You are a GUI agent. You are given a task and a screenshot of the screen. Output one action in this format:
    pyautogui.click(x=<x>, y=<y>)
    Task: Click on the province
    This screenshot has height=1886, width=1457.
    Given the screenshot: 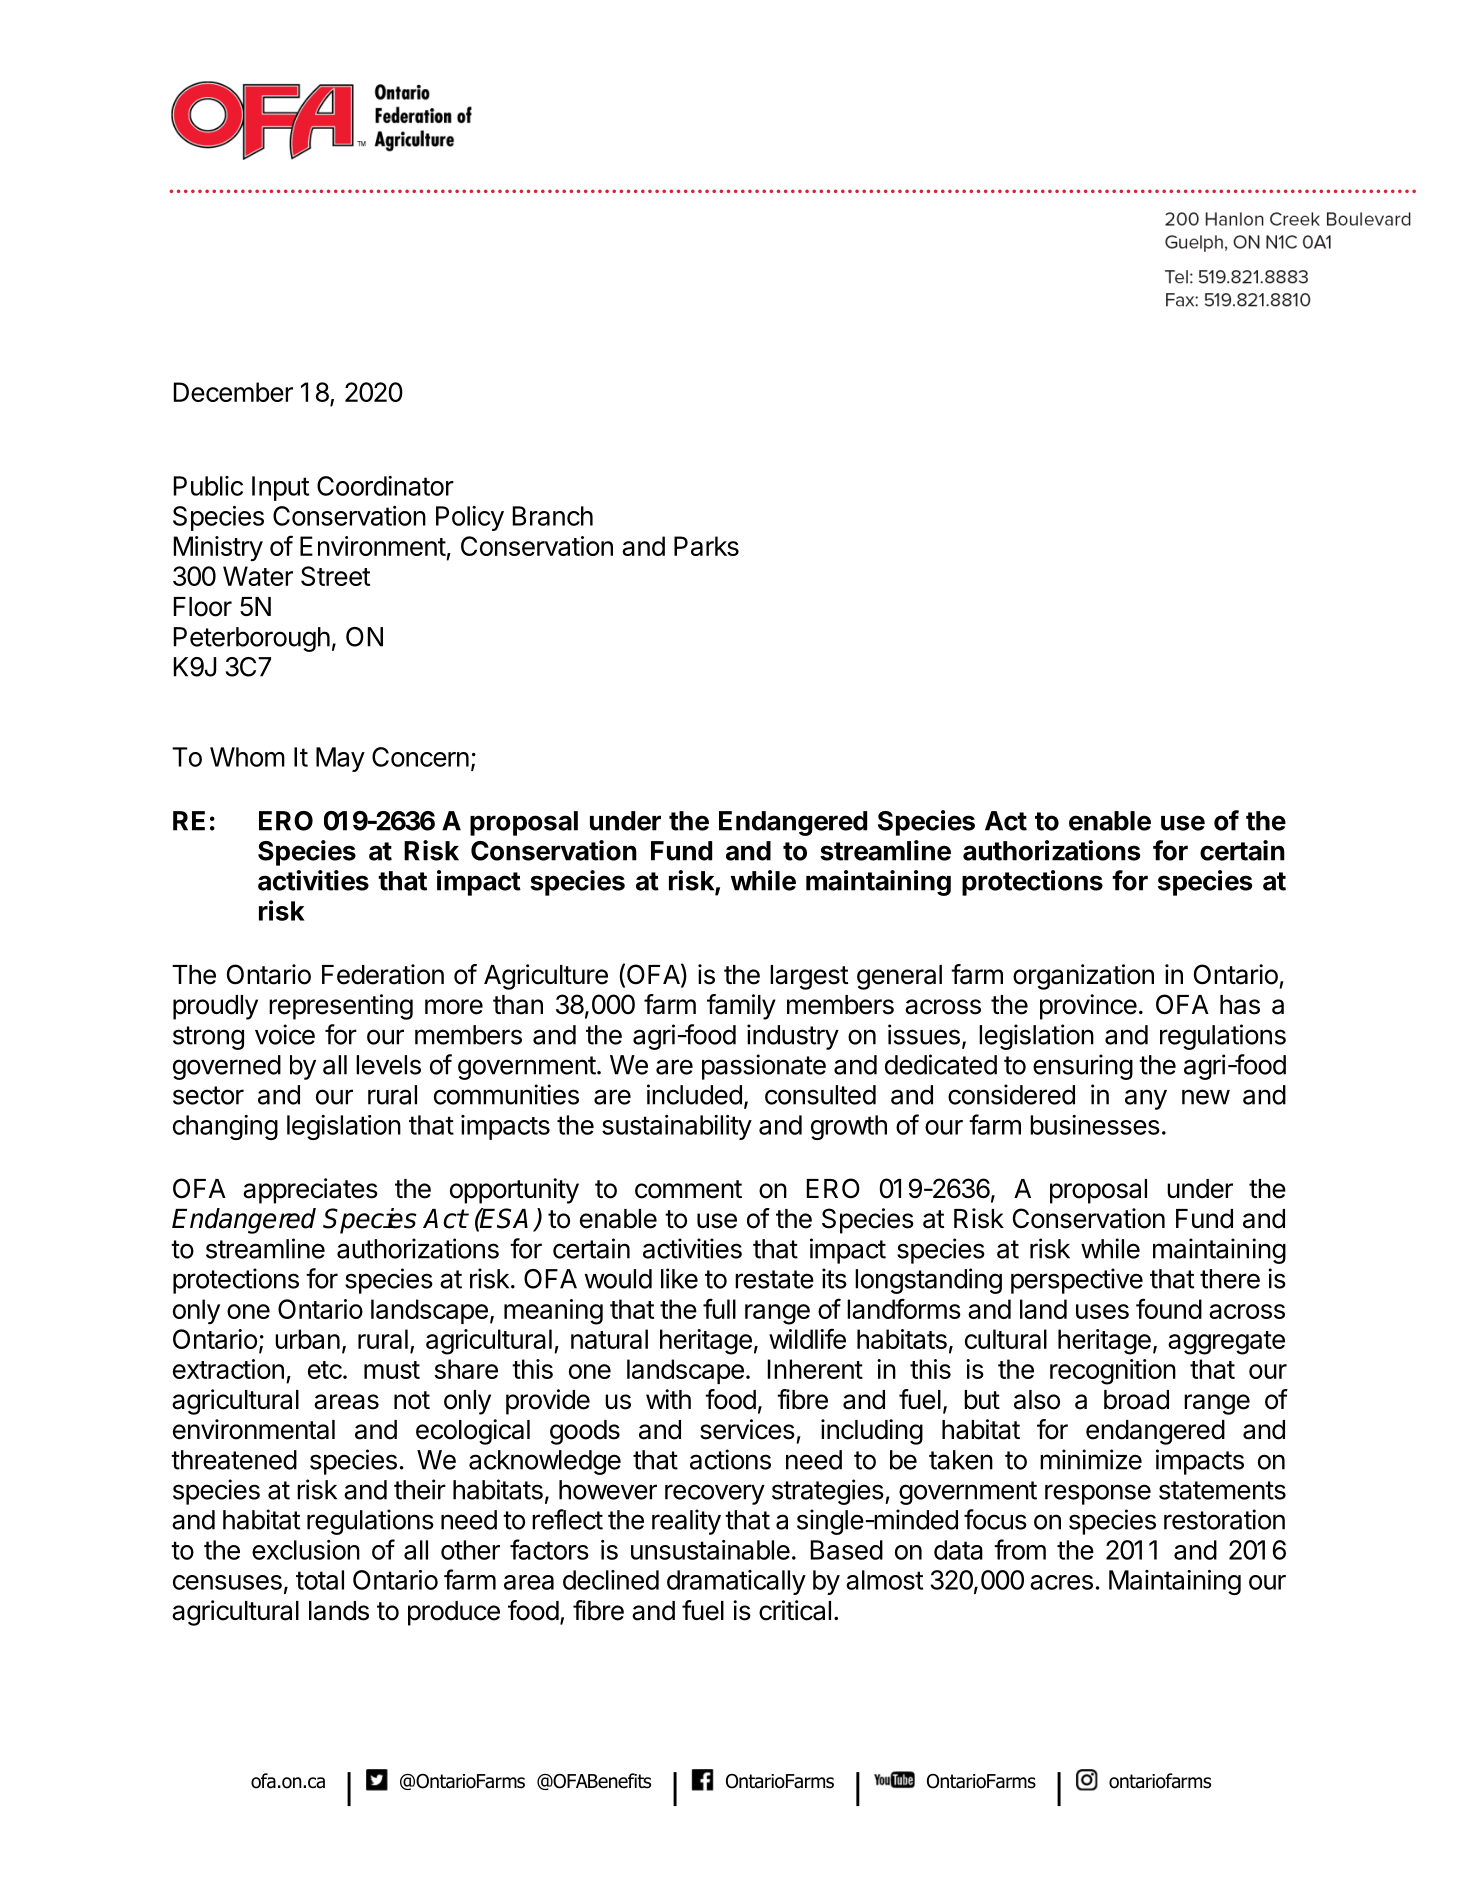 What is the action you would take?
    pyautogui.click(x=1088, y=1007)
